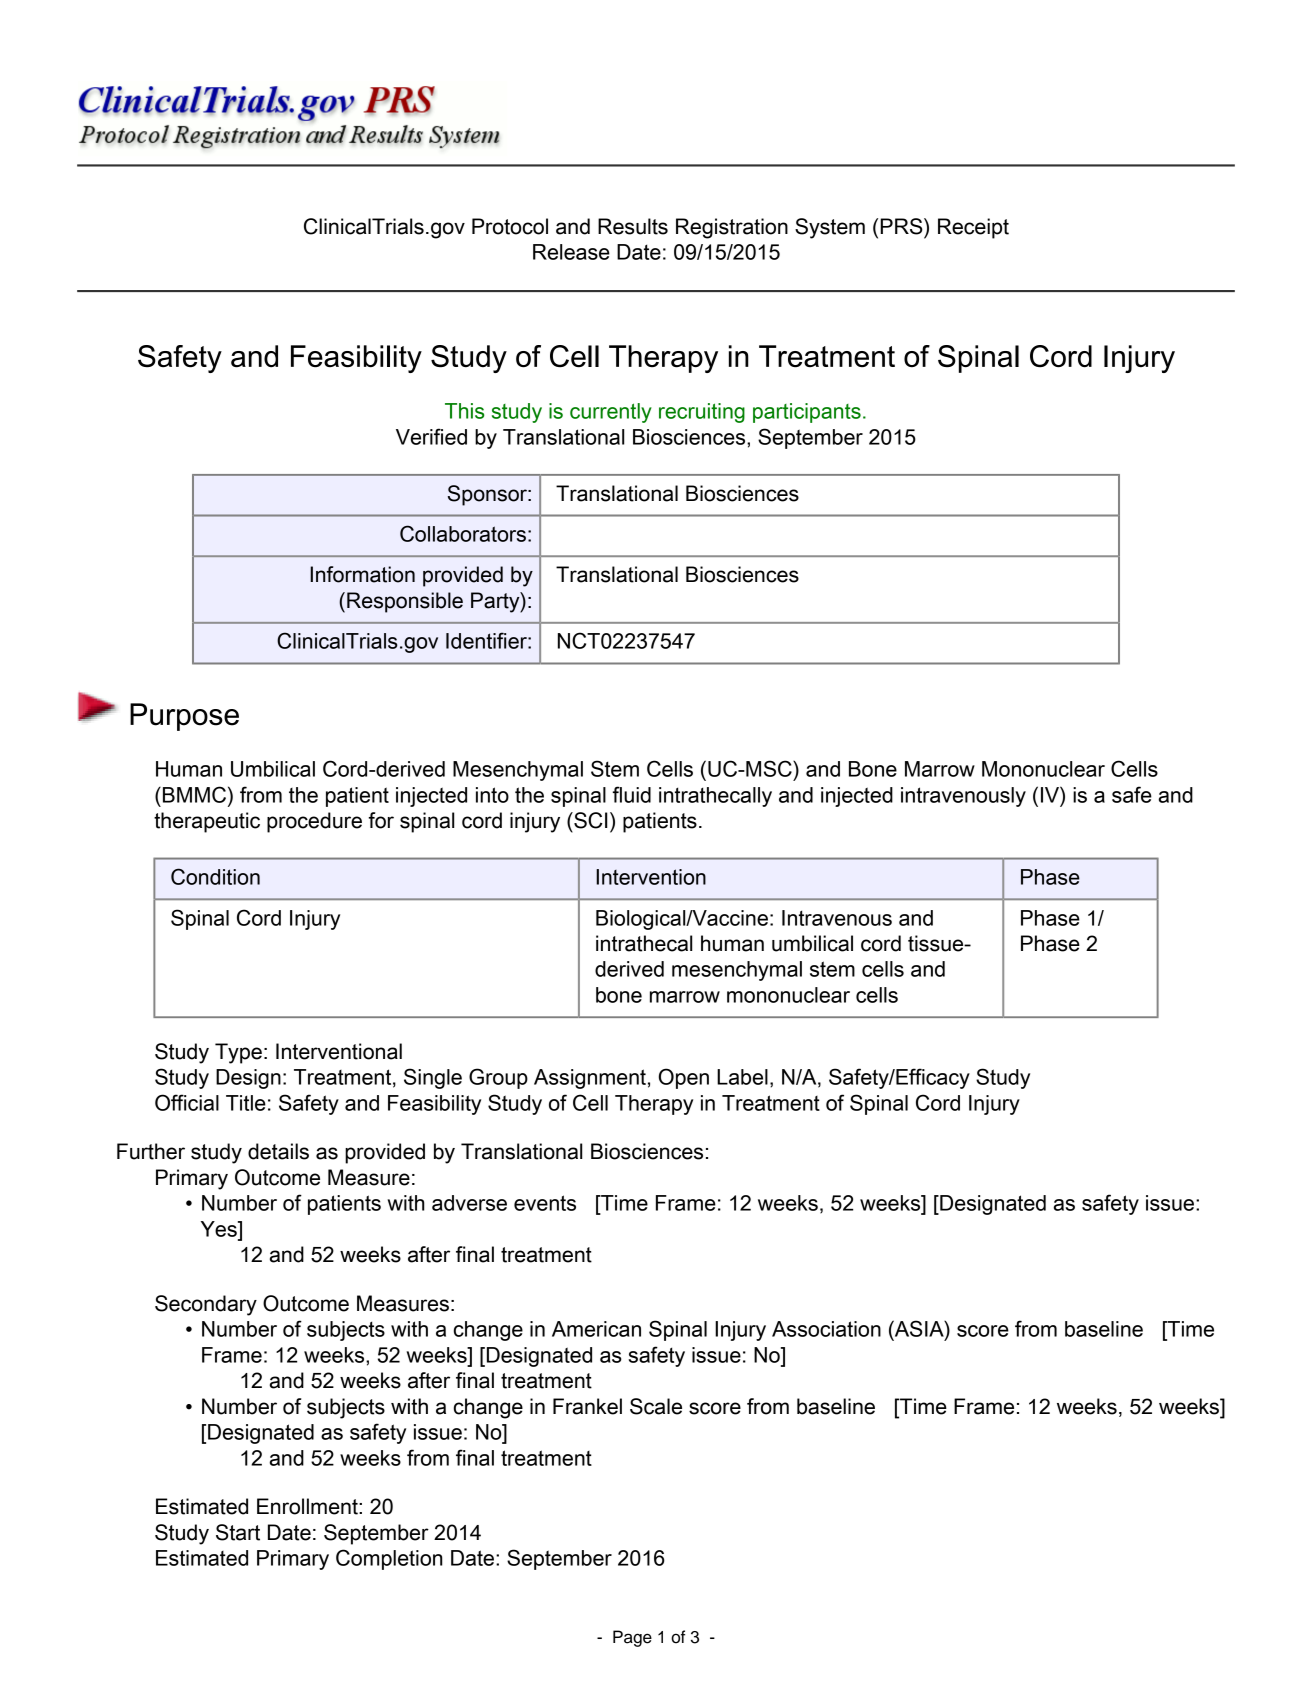 The width and height of the screenshot is (1312, 1698). Describe the element at coordinates (826, 1329) in the screenshot. I see `Association` at that location.
